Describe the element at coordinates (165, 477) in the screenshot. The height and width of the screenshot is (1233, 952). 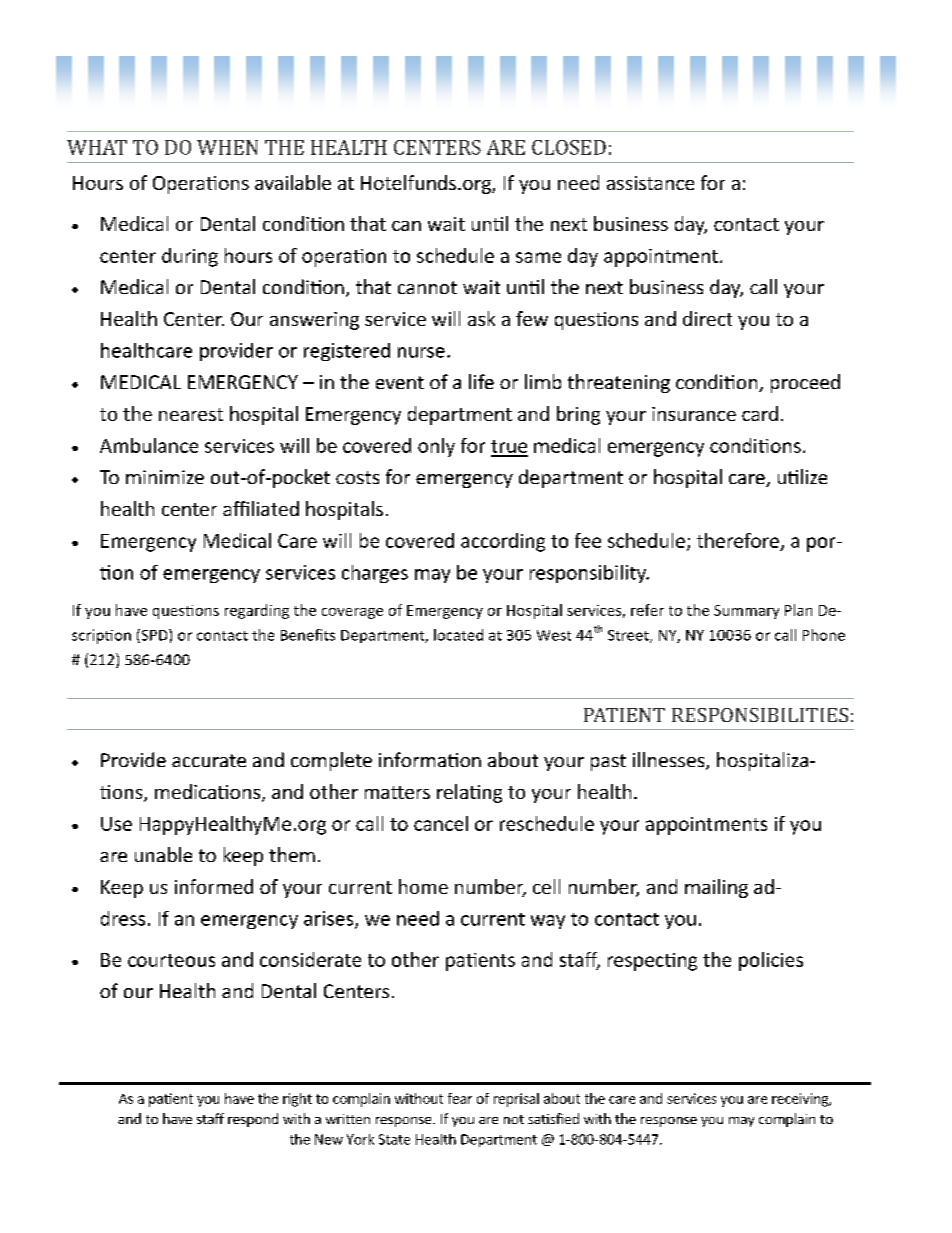
I see `minimize` at that location.
